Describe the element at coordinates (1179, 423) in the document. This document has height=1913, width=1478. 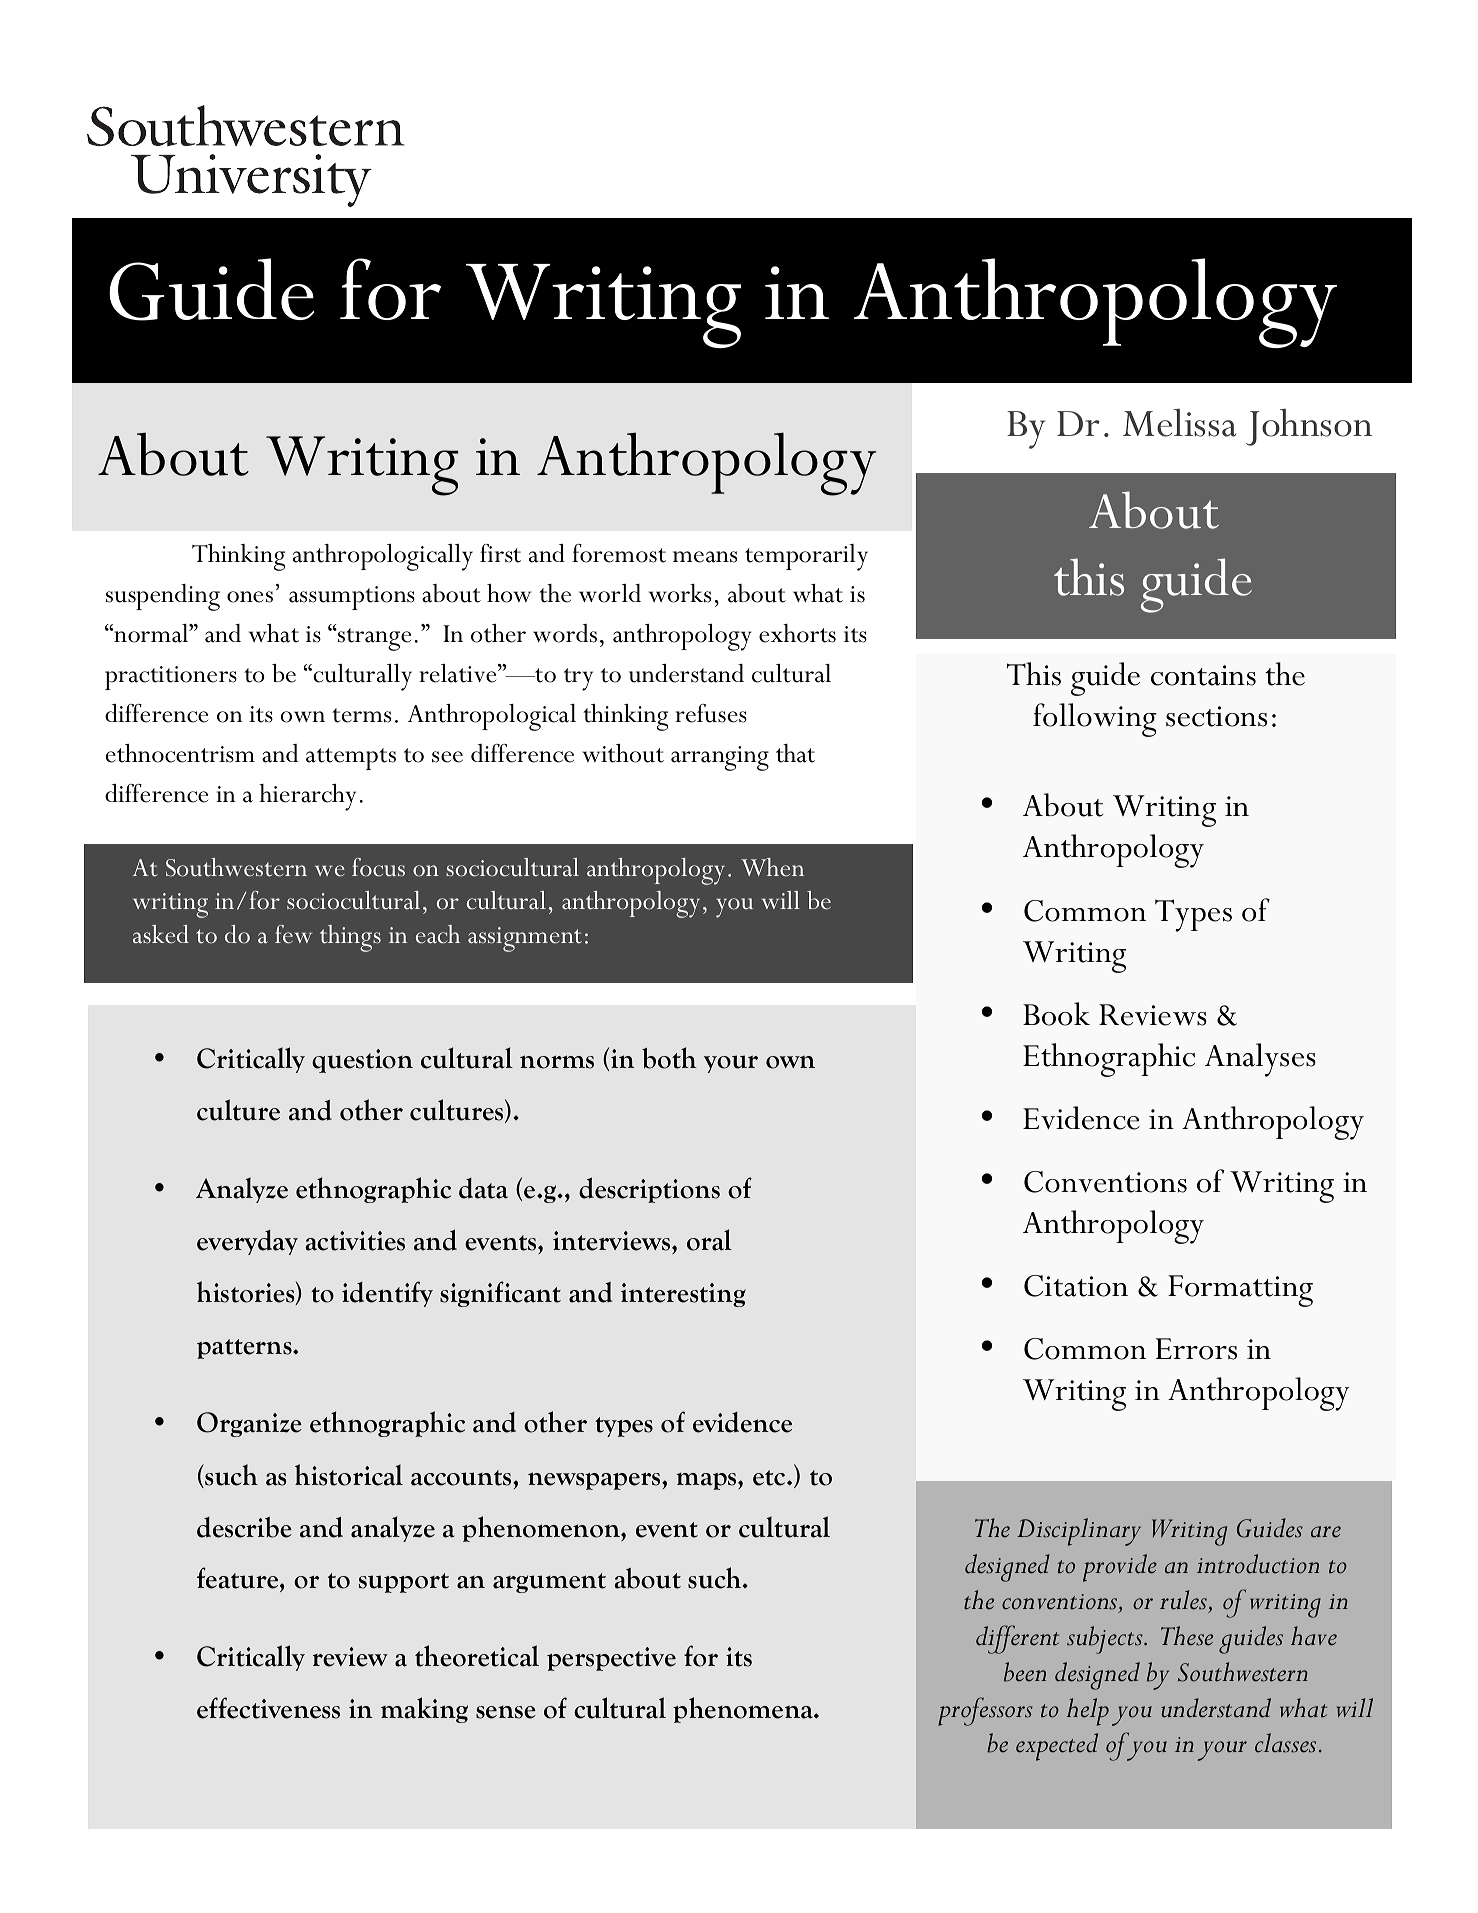
I see `Melissa` at that location.
